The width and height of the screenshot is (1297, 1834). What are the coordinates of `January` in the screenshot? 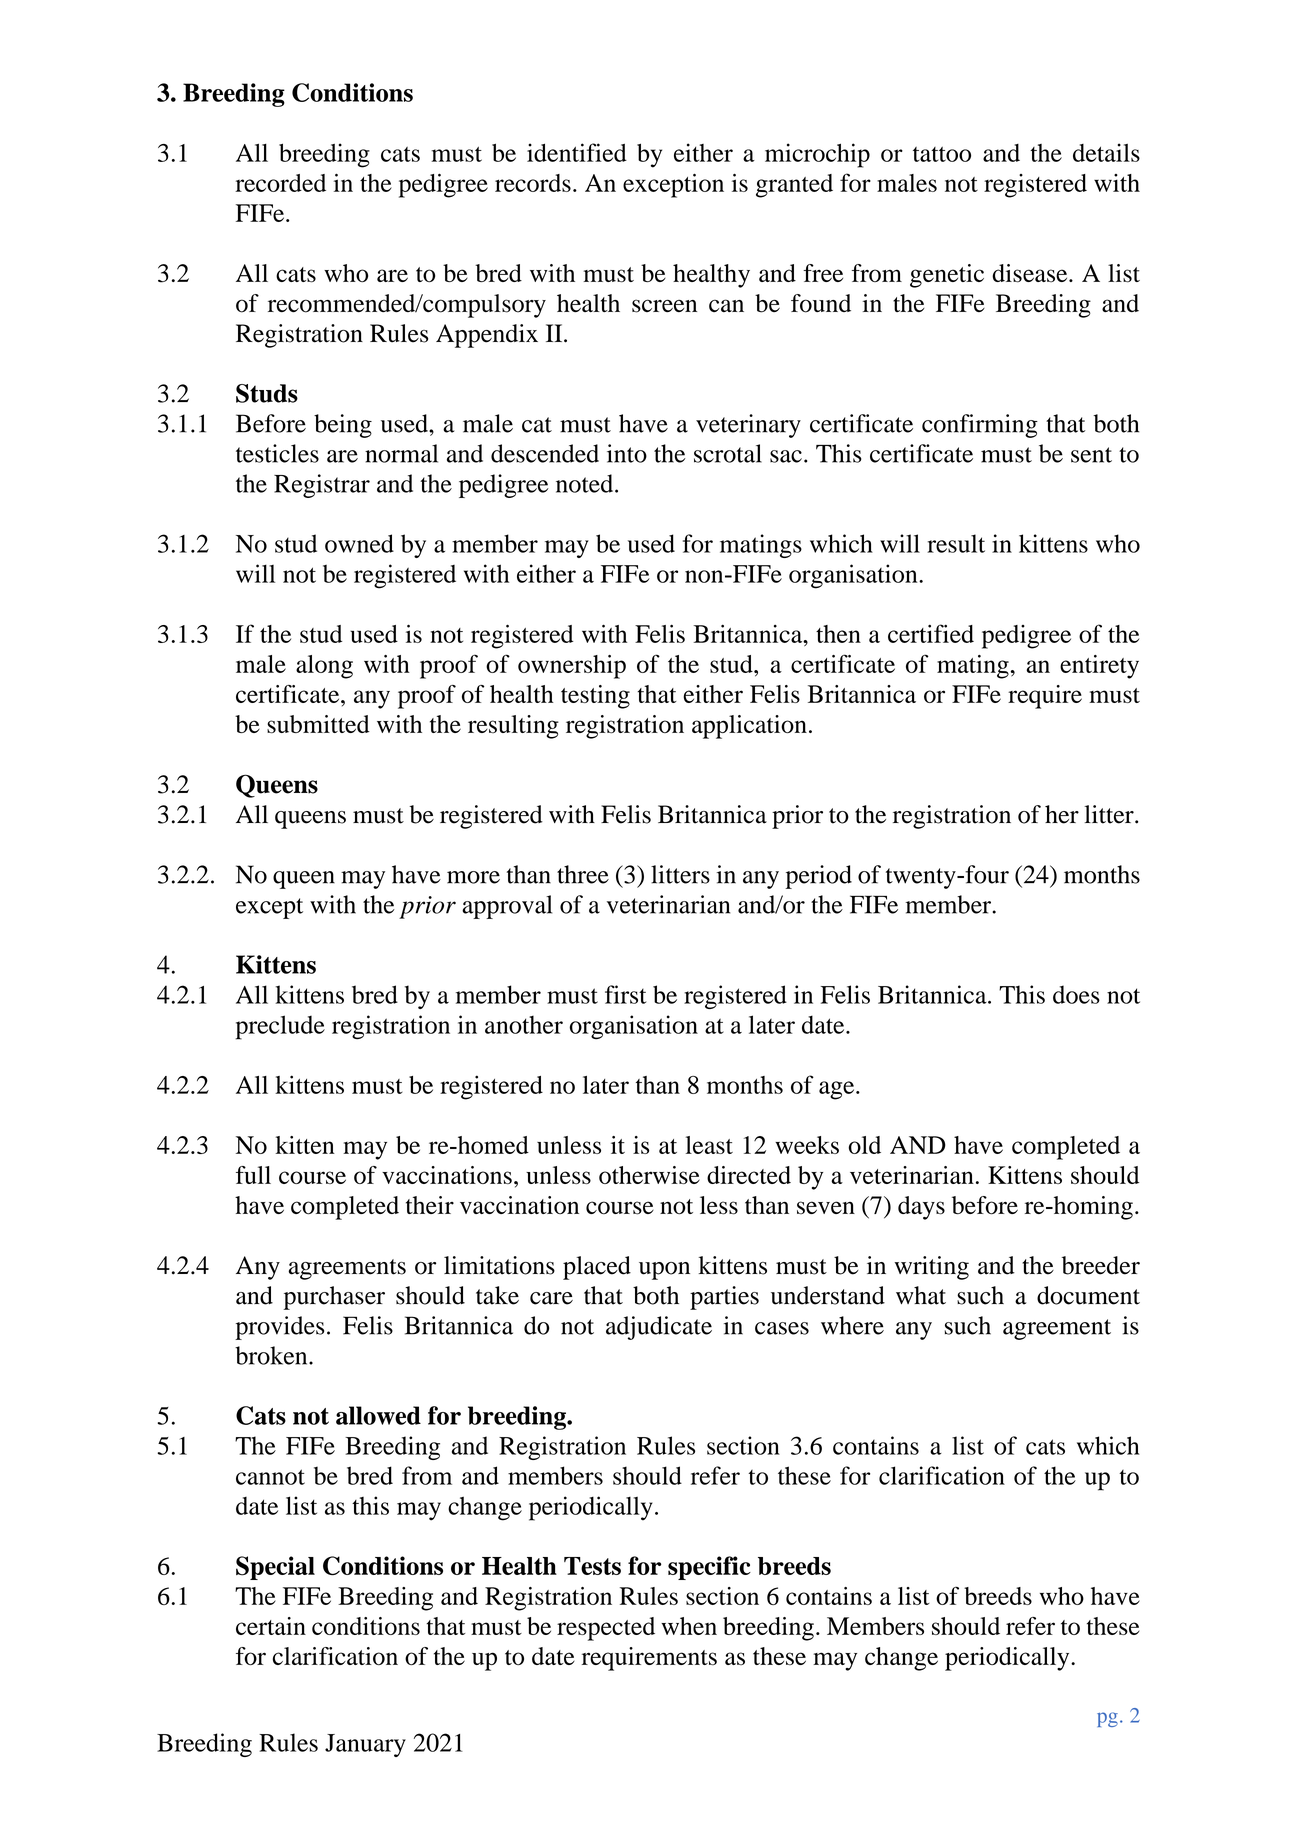 It's located at (365, 1745).
